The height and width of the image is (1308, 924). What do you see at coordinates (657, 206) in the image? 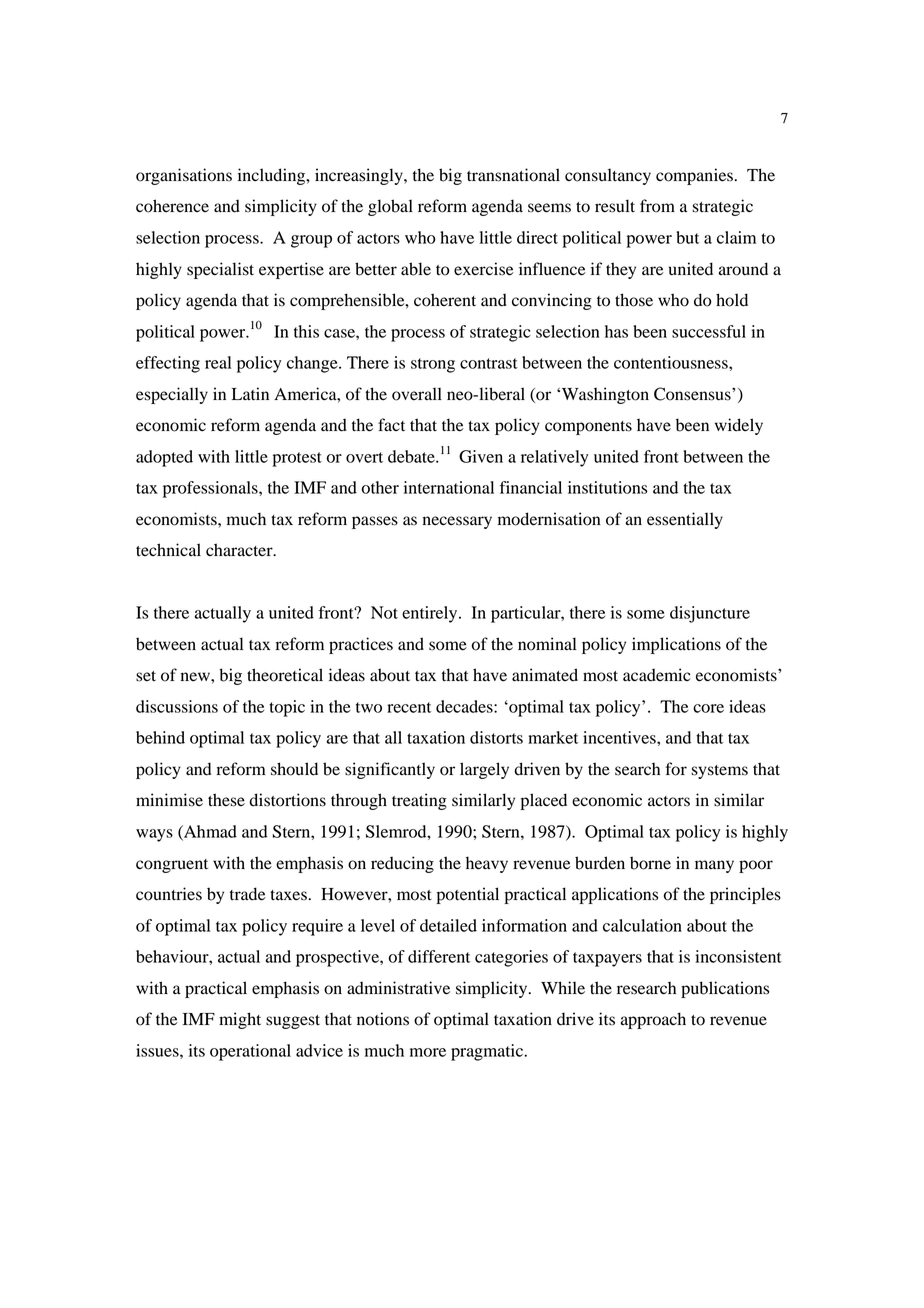
I see `from` at bounding box center [657, 206].
